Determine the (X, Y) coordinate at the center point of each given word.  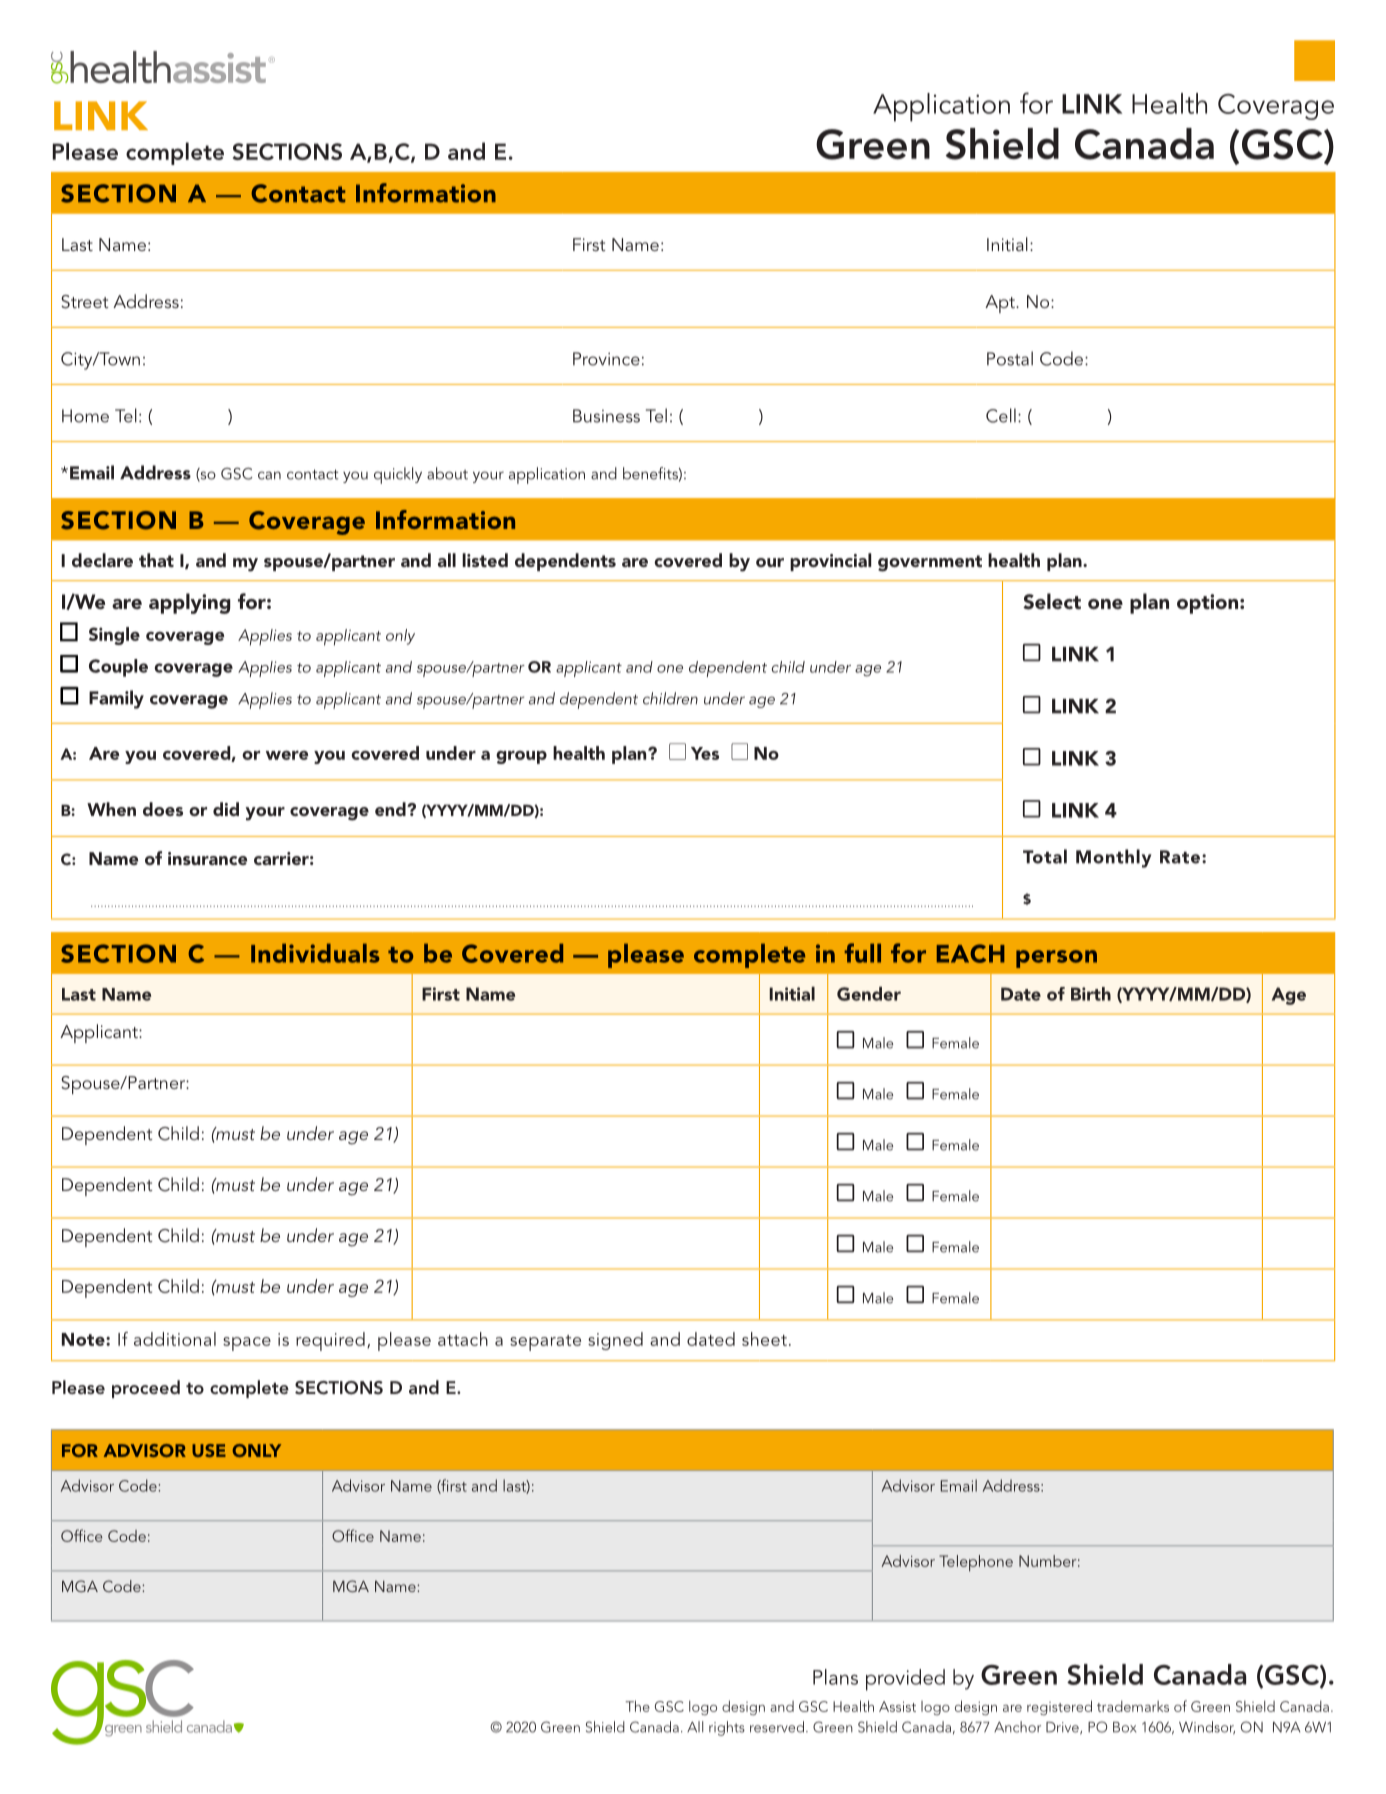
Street (85, 302)
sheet (764, 1339)
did (226, 809)
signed (615, 1341)
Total (1045, 856)
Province (606, 359)
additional (175, 1339)
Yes (705, 753)
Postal (1010, 358)
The (637, 1706)
